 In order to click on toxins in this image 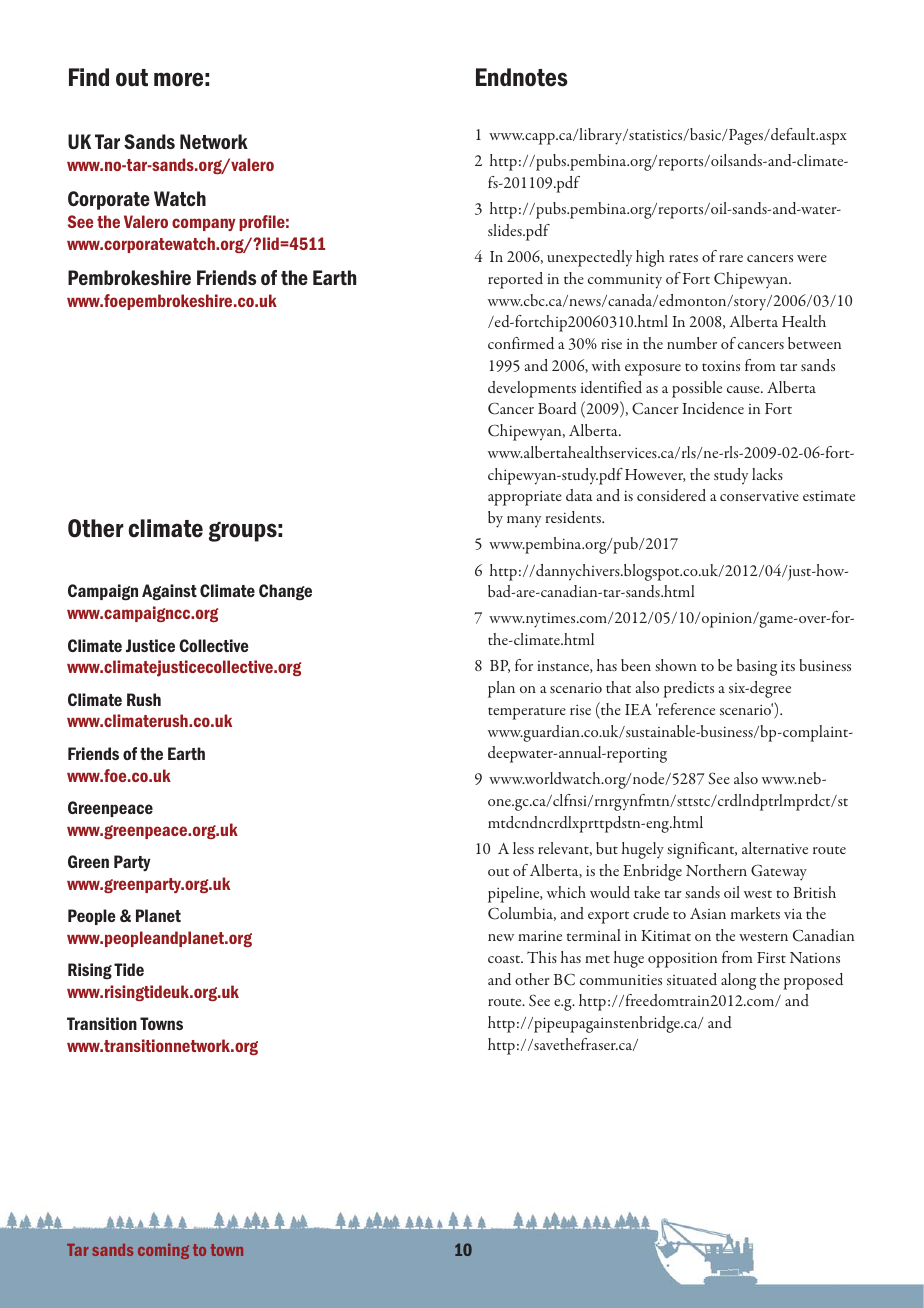, I will do `click(721, 365)`.
